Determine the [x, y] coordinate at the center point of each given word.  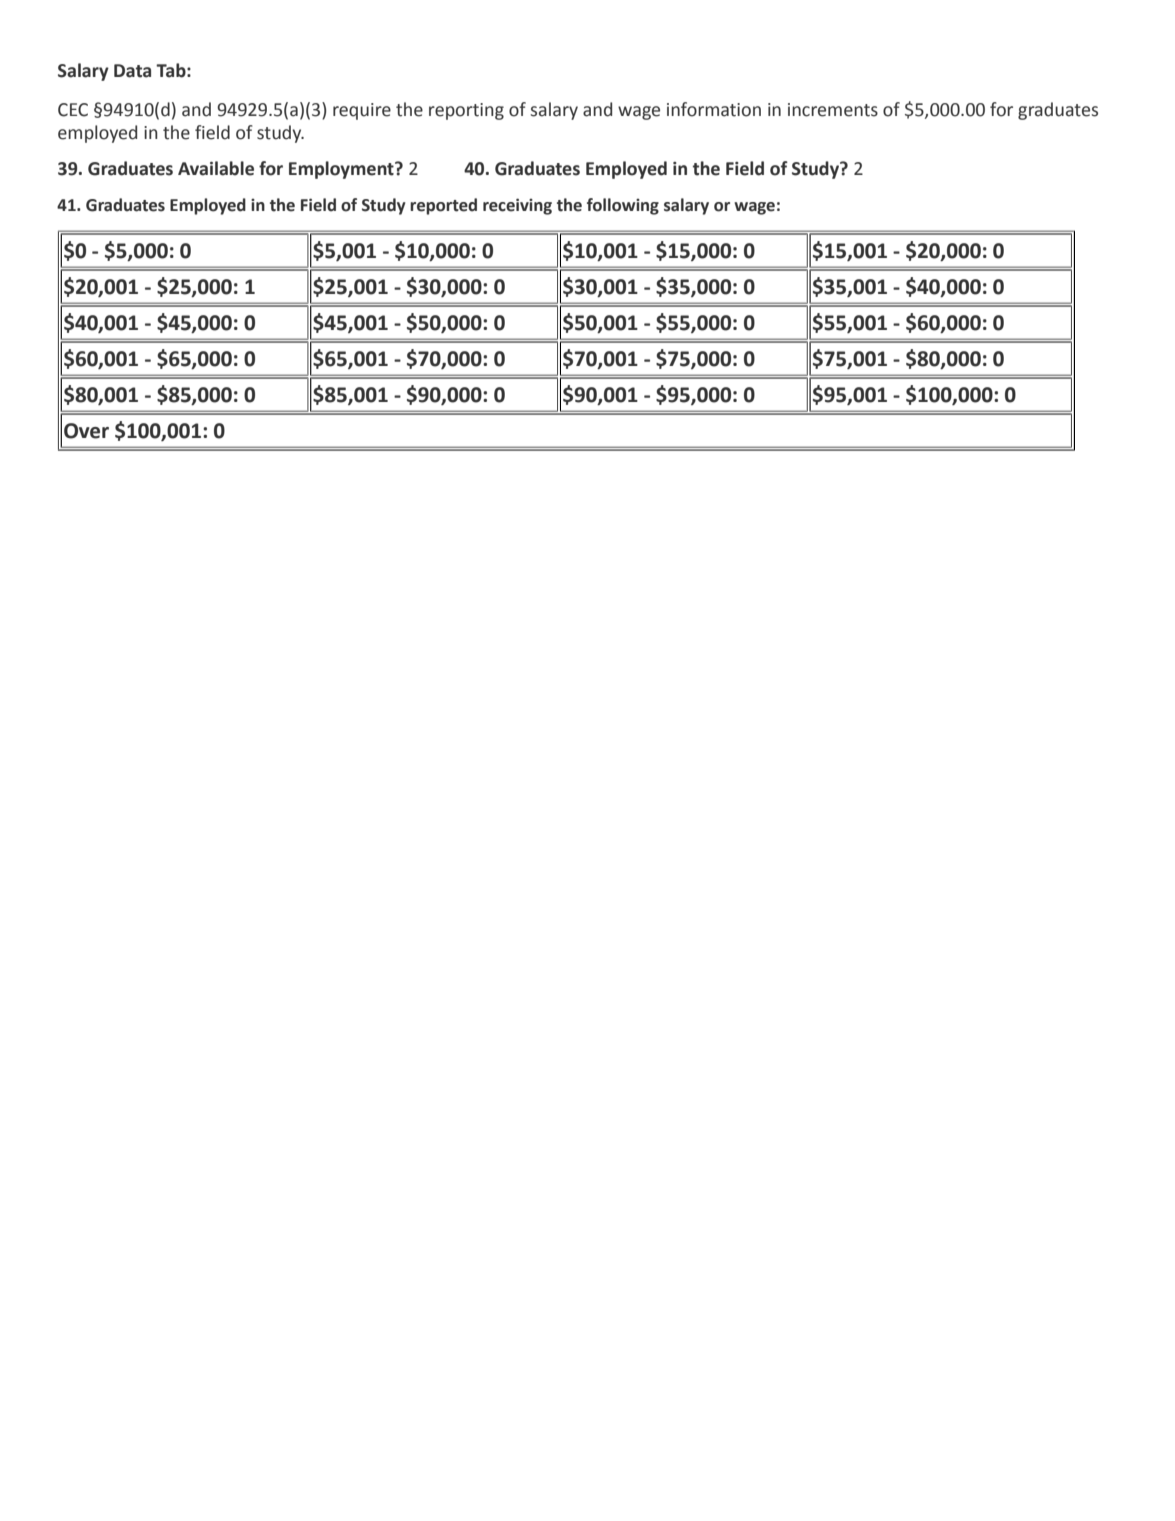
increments [833, 110]
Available [216, 168]
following [623, 206]
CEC [73, 110]
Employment [342, 170]
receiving [517, 206]
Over [86, 431]
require [362, 111]
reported [443, 206]
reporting [466, 111]
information [714, 109]
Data [132, 71]
